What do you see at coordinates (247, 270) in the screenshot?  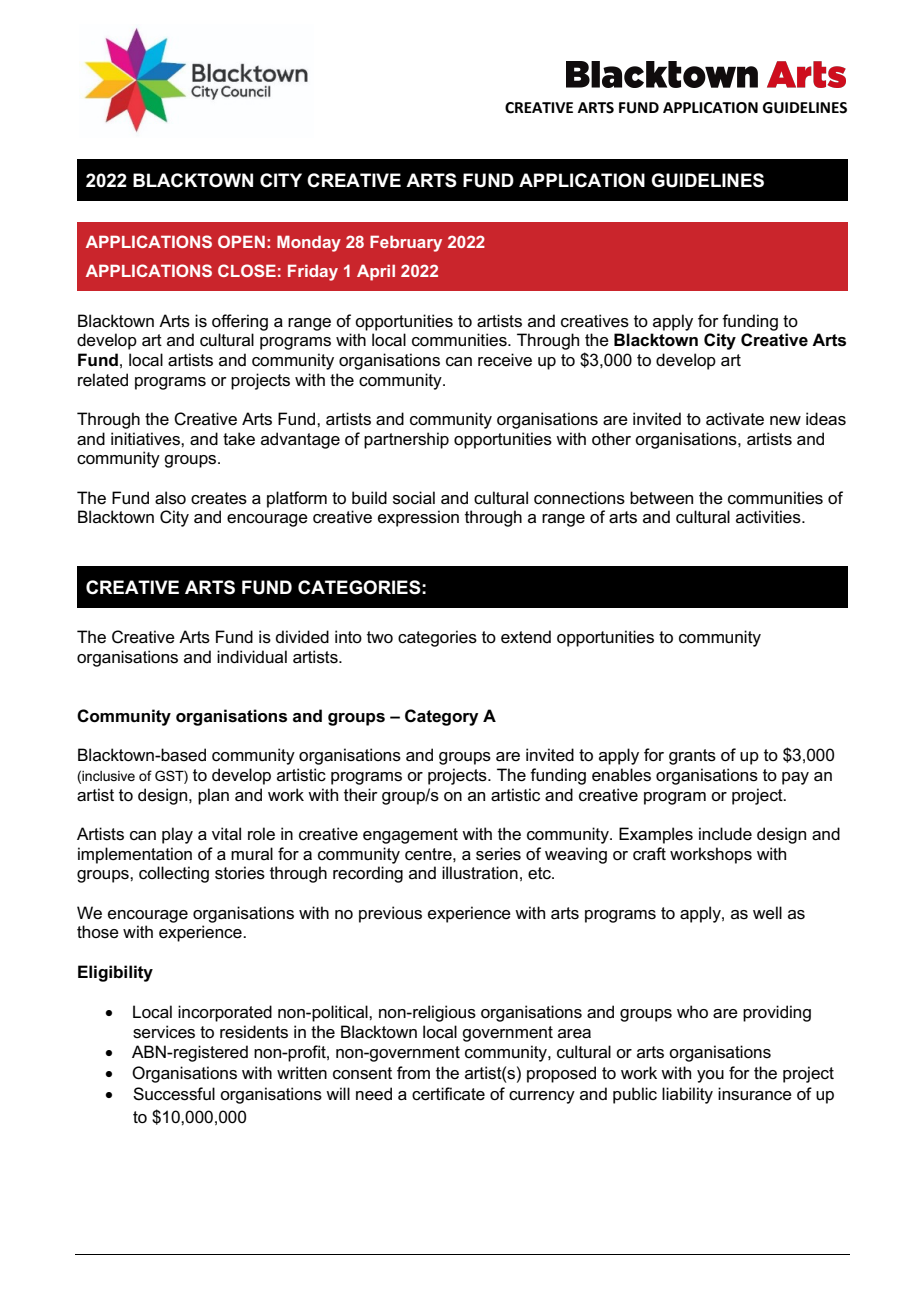 I see `CLOSE` at bounding box center [247, 270].
